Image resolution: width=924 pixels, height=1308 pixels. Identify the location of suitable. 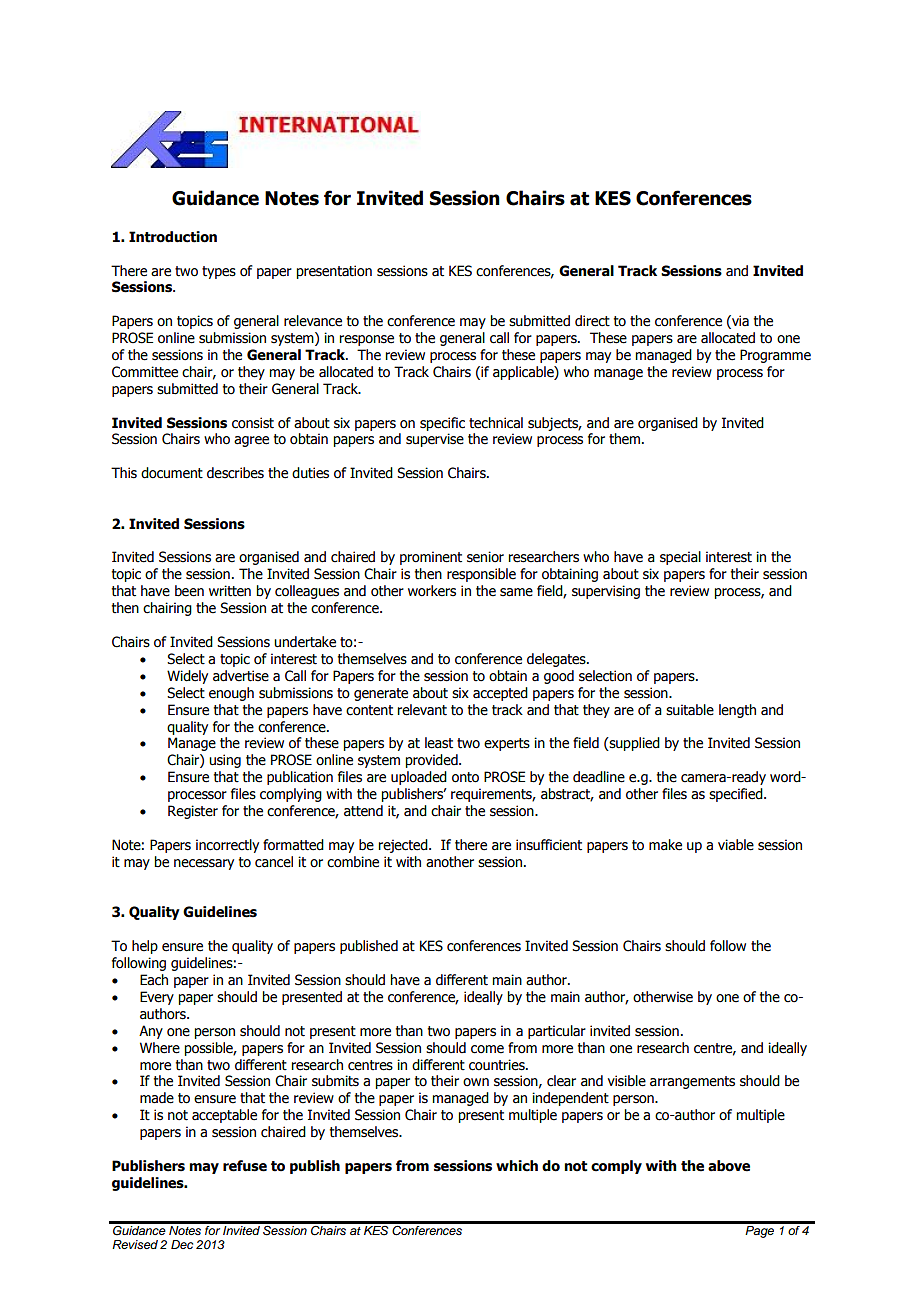
(690, 710).
